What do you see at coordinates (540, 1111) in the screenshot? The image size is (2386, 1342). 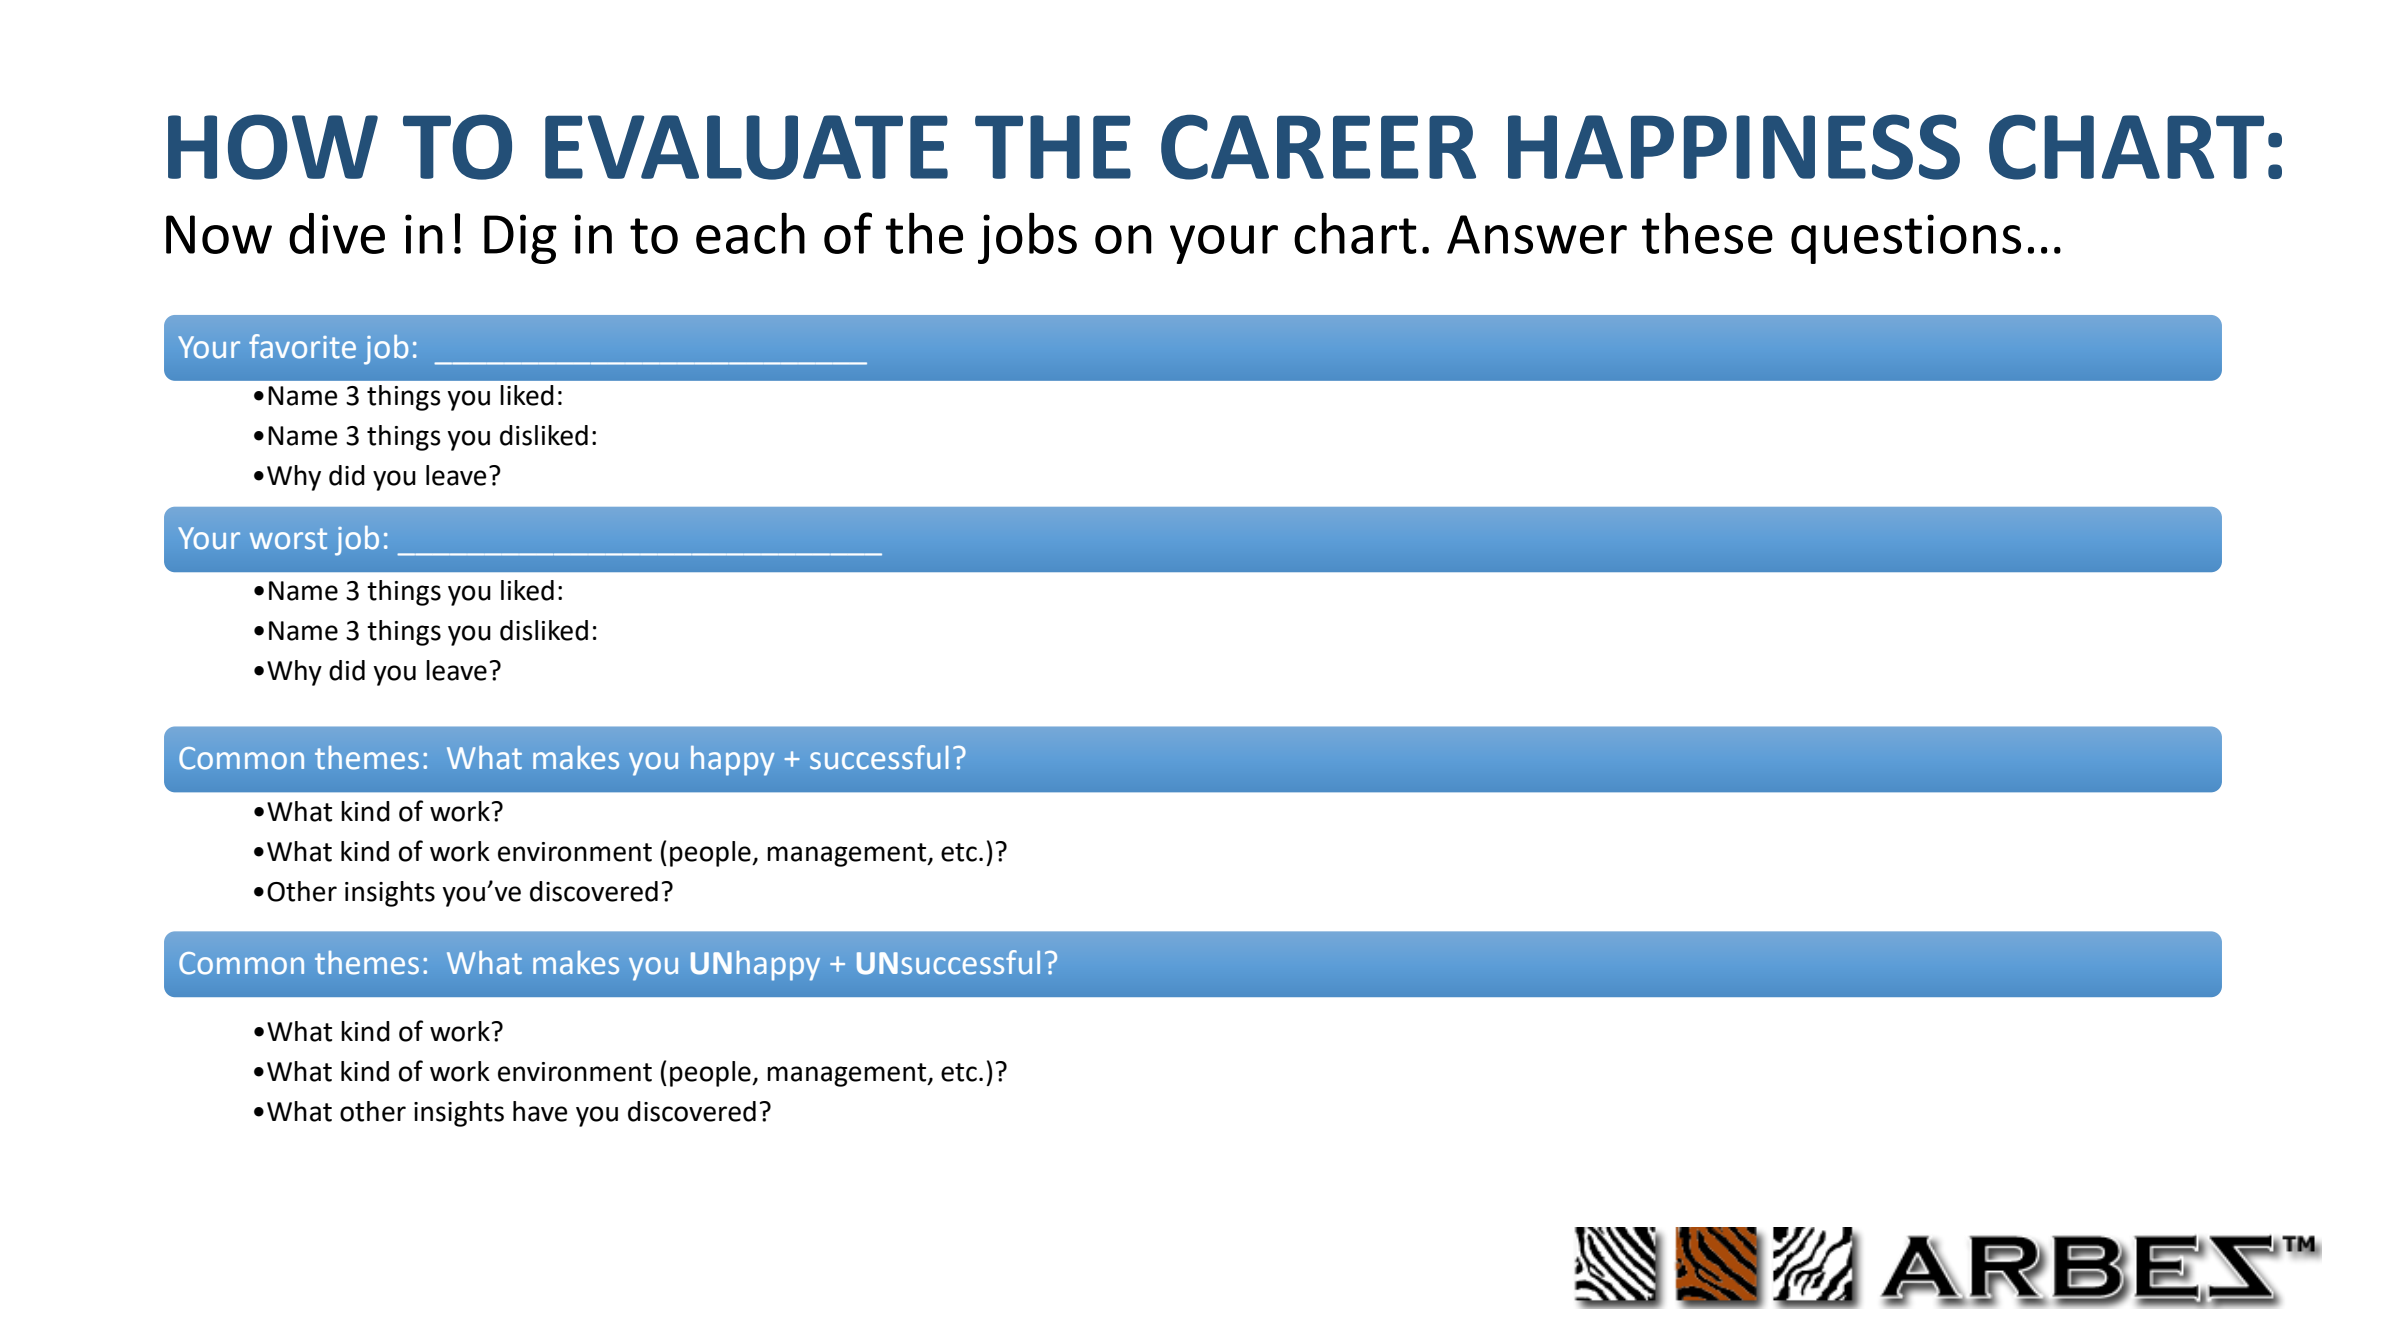 I see `have` at bounding box center [540, 1111].
